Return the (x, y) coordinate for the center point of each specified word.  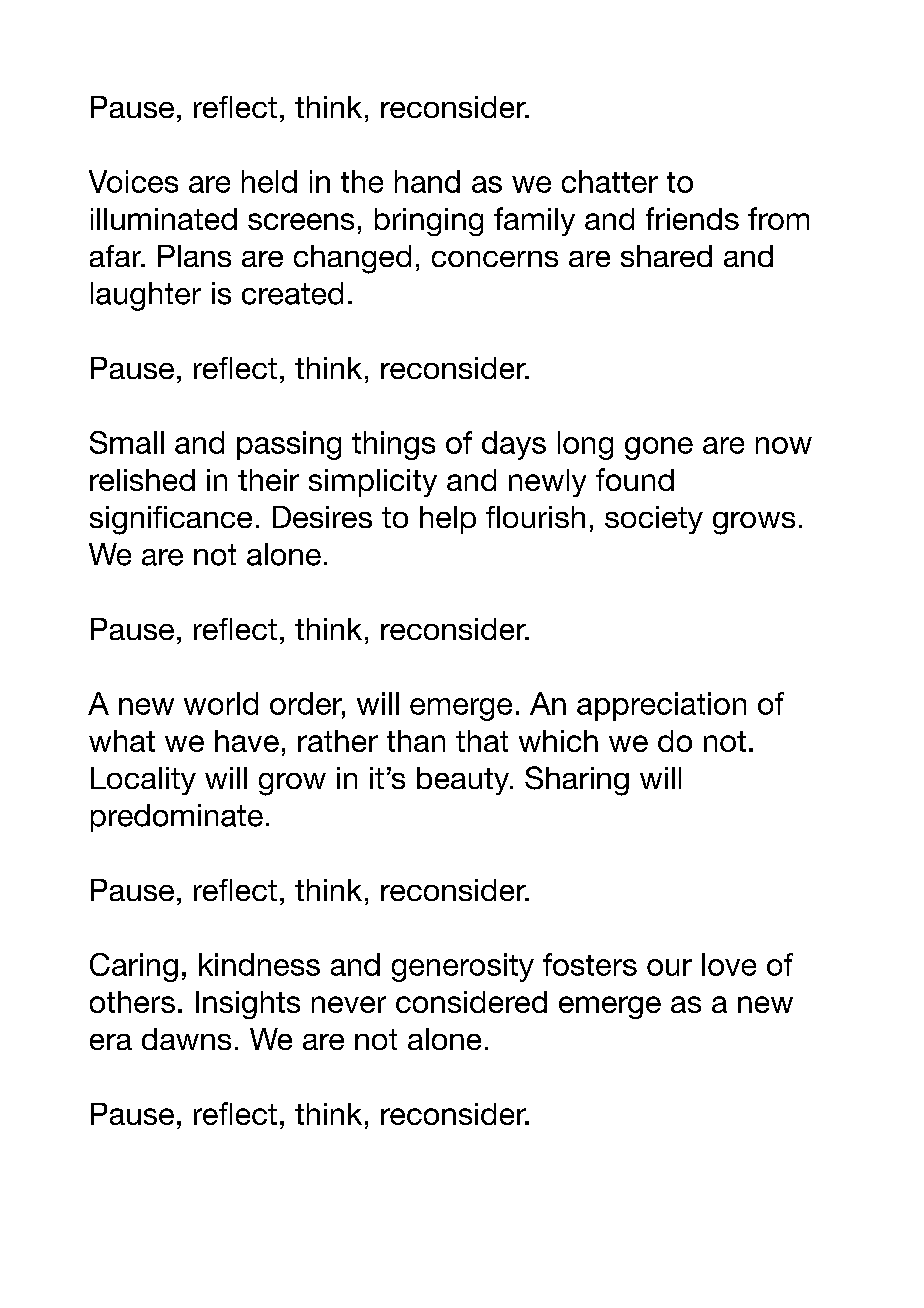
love (729, 964)
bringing (429, 222)
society (654, 520)
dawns (186, 1039)
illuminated (164, 219)
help (448, 520)
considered (471, 1002)
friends (692, 218)
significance (171, 520)
